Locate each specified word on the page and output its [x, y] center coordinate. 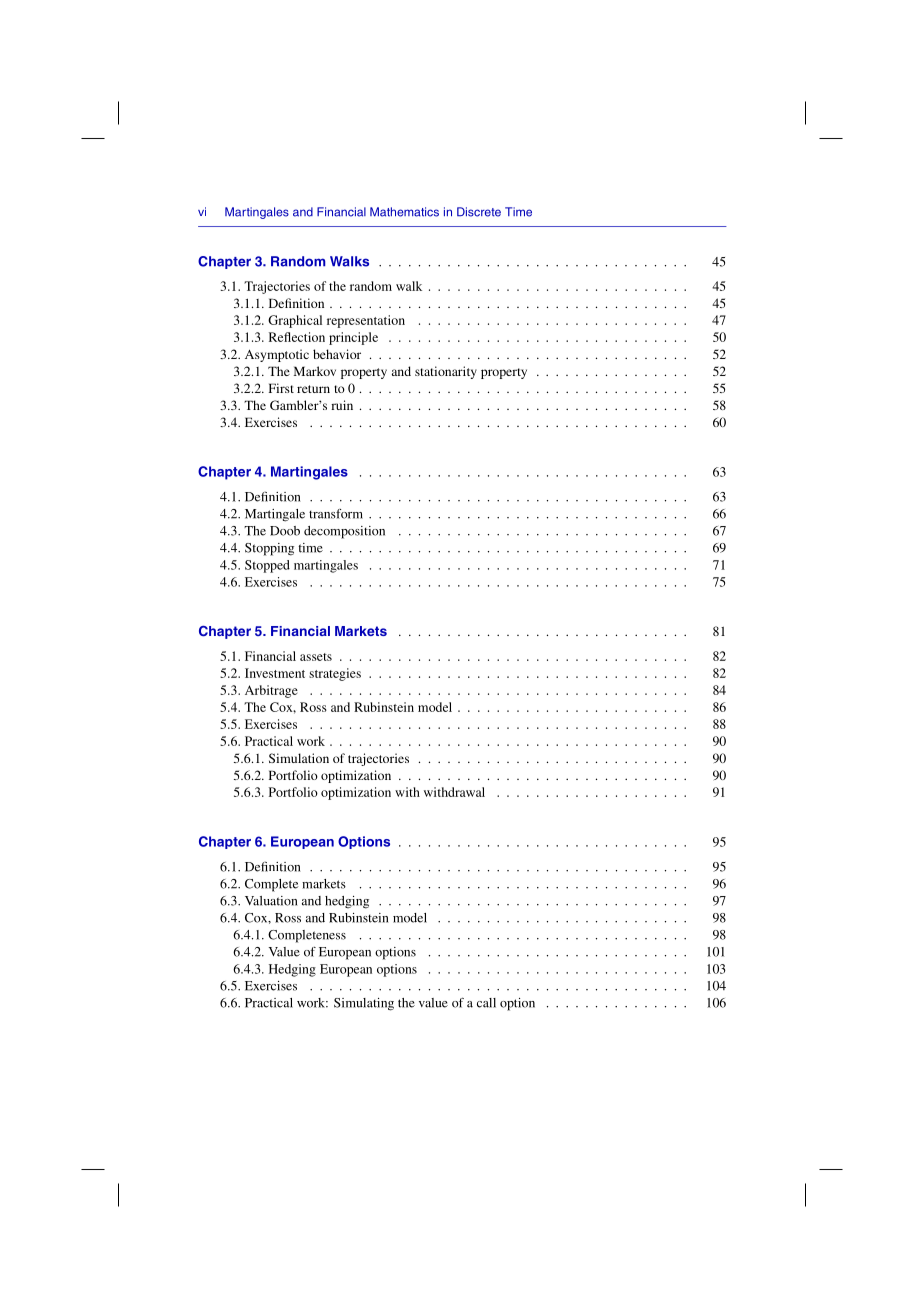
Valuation [271, 901]
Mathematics [404, 212]
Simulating [364, 1004]
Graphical [295, 321]
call [486, 1003]
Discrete [479, 212]
